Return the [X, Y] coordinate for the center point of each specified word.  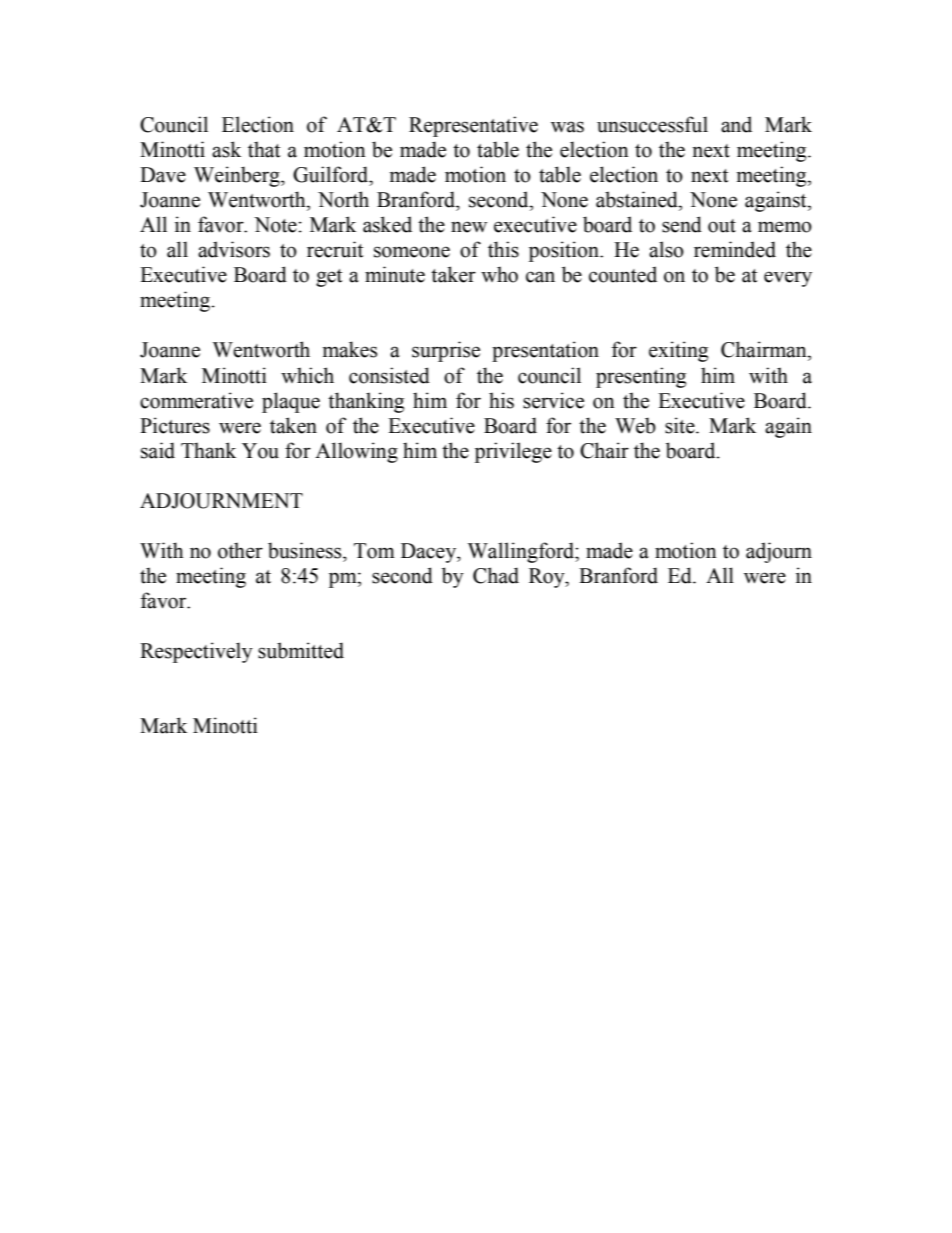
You [260, 451]
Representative [473, 126]
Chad [496, 575]
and [736, 124]
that [264, 149]
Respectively [196, 652]
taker [453, 274]
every [788, 279]
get [329, 278]
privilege [513, 452]
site [681, 425]
